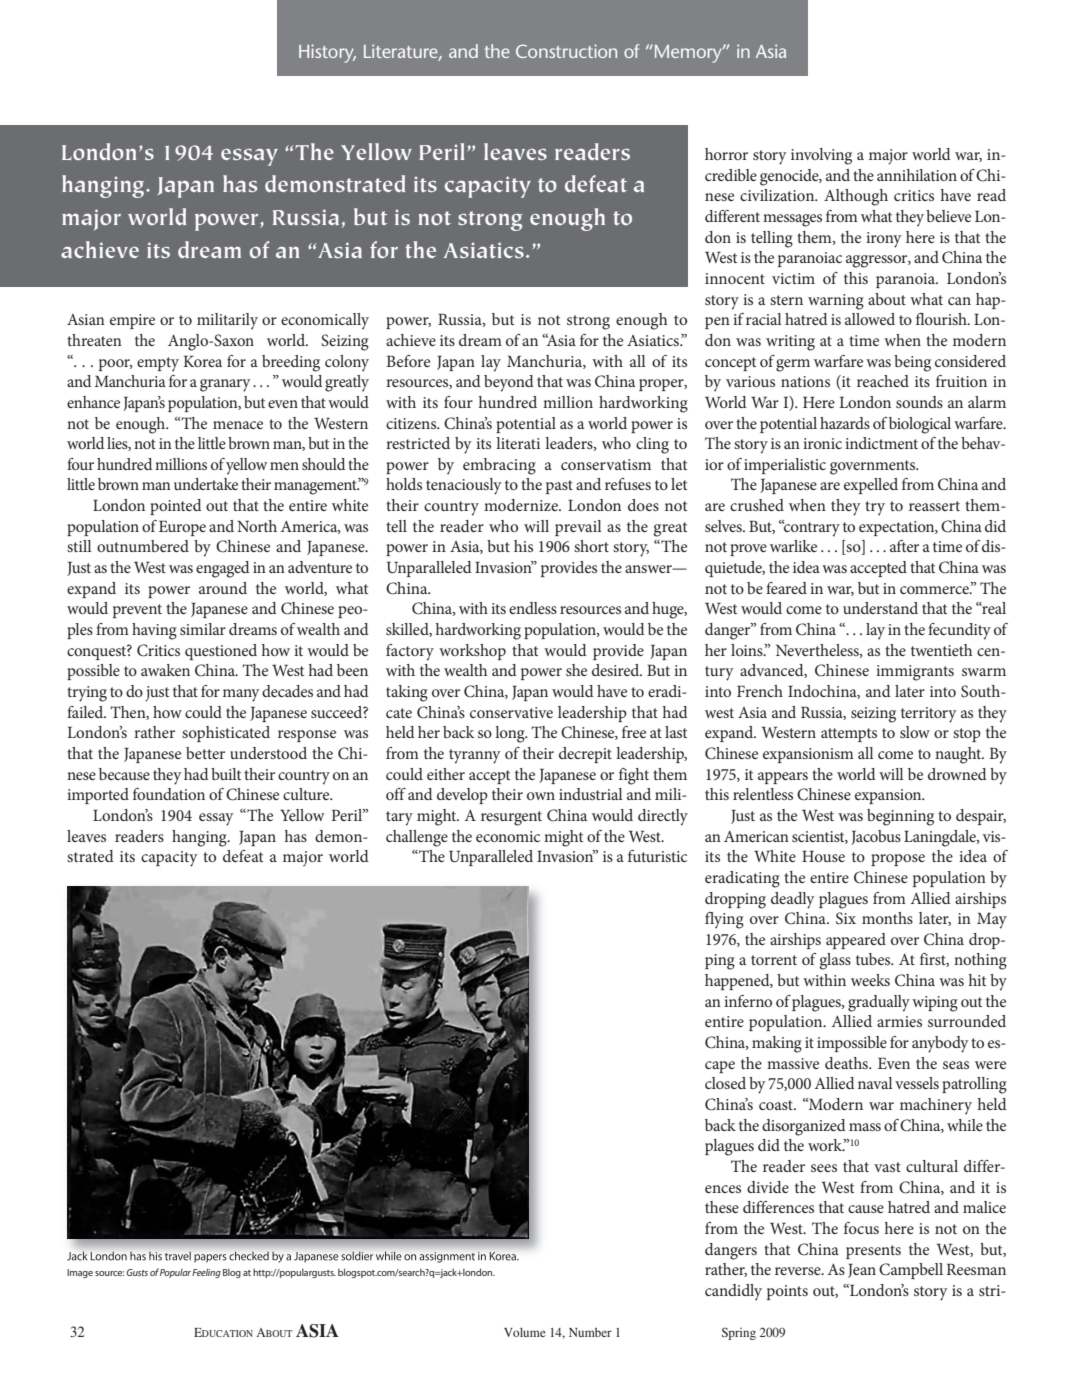 This screenshot has height=1394, width=1084. Describe the element at coordinates (206, 1273) in the screenshot. I see `Feeling` at that location.
